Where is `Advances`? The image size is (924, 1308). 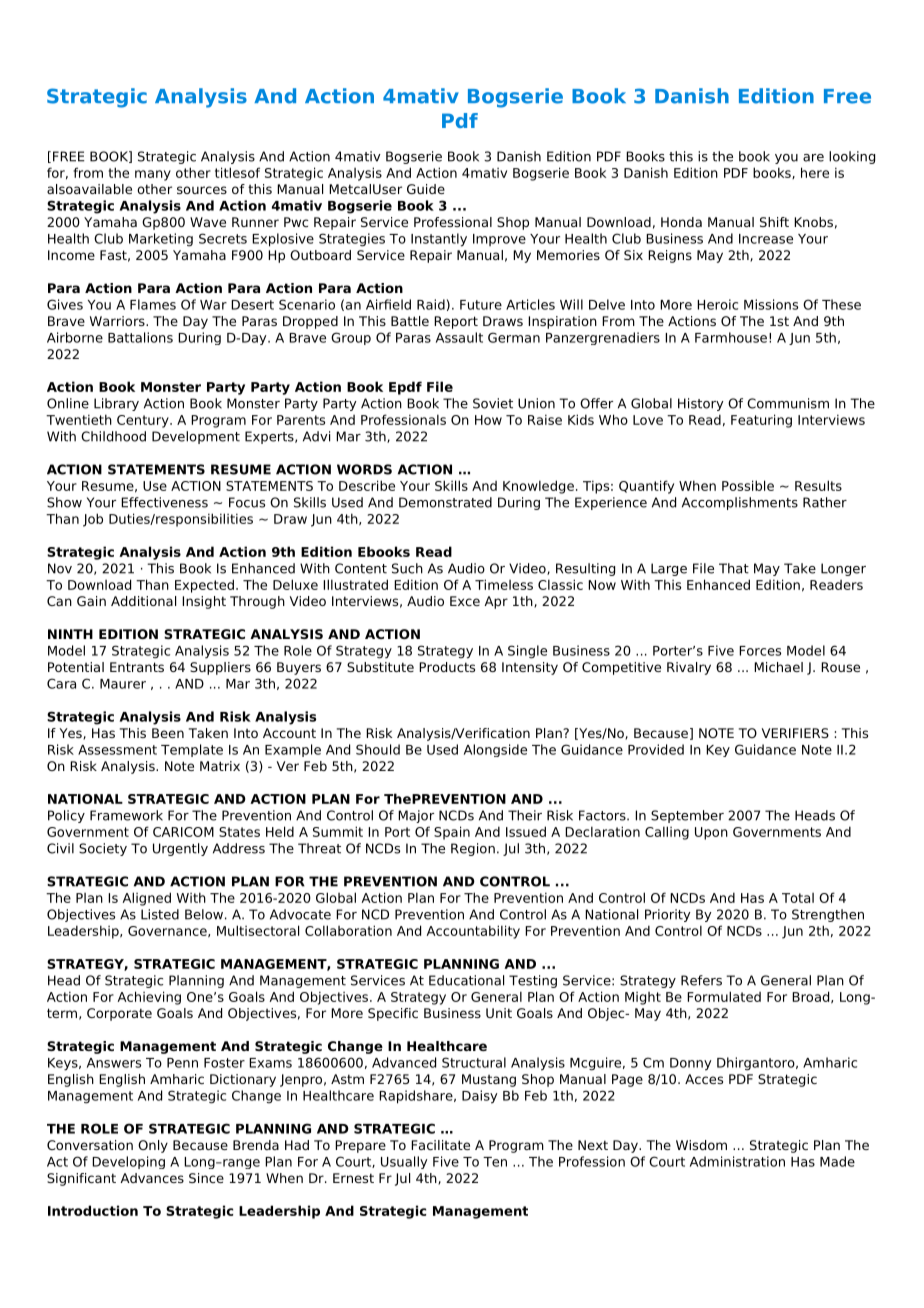 Advances is located at coordinates (152, 1178).
